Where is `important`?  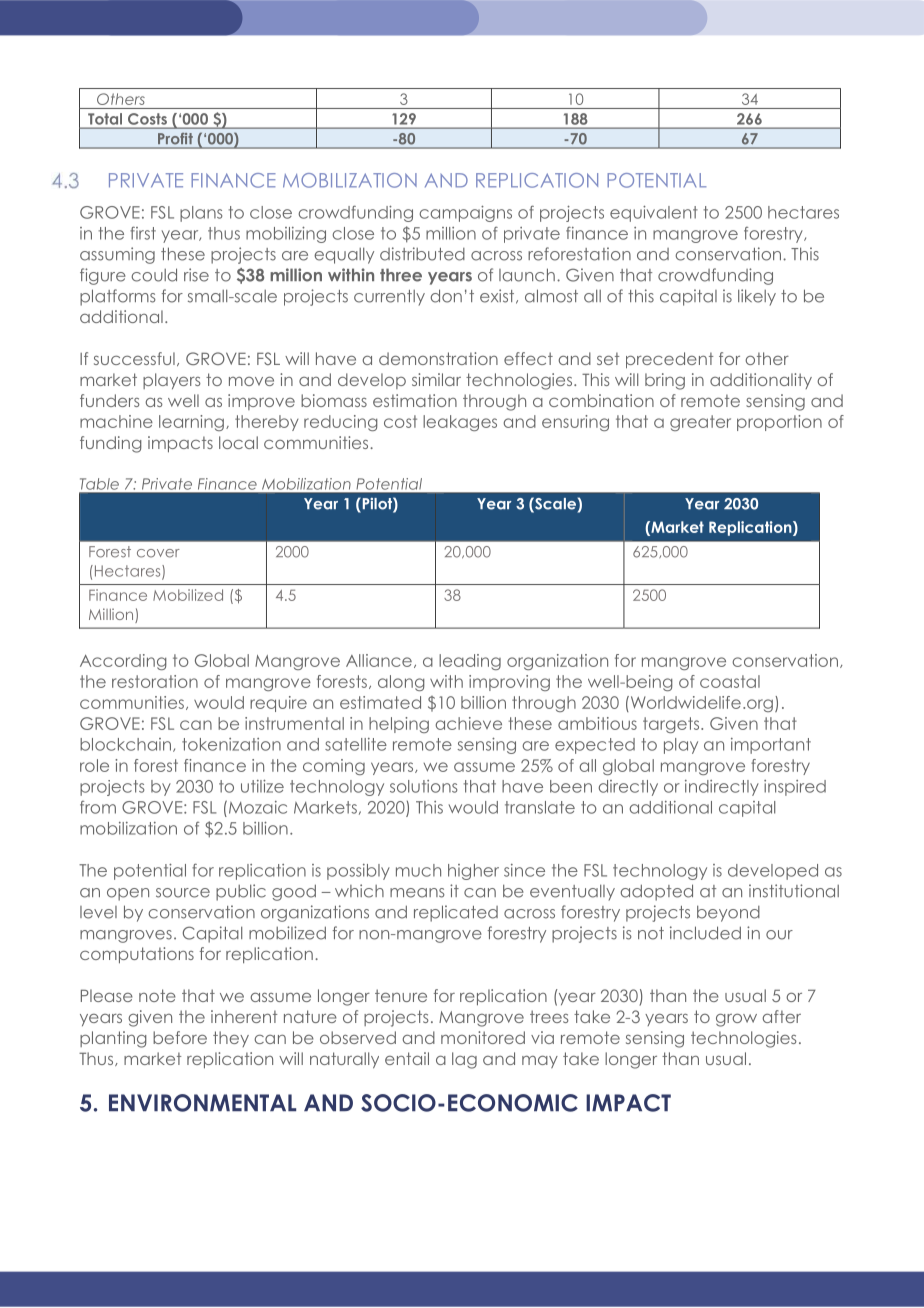
important is located at coordinates (771, 746).
